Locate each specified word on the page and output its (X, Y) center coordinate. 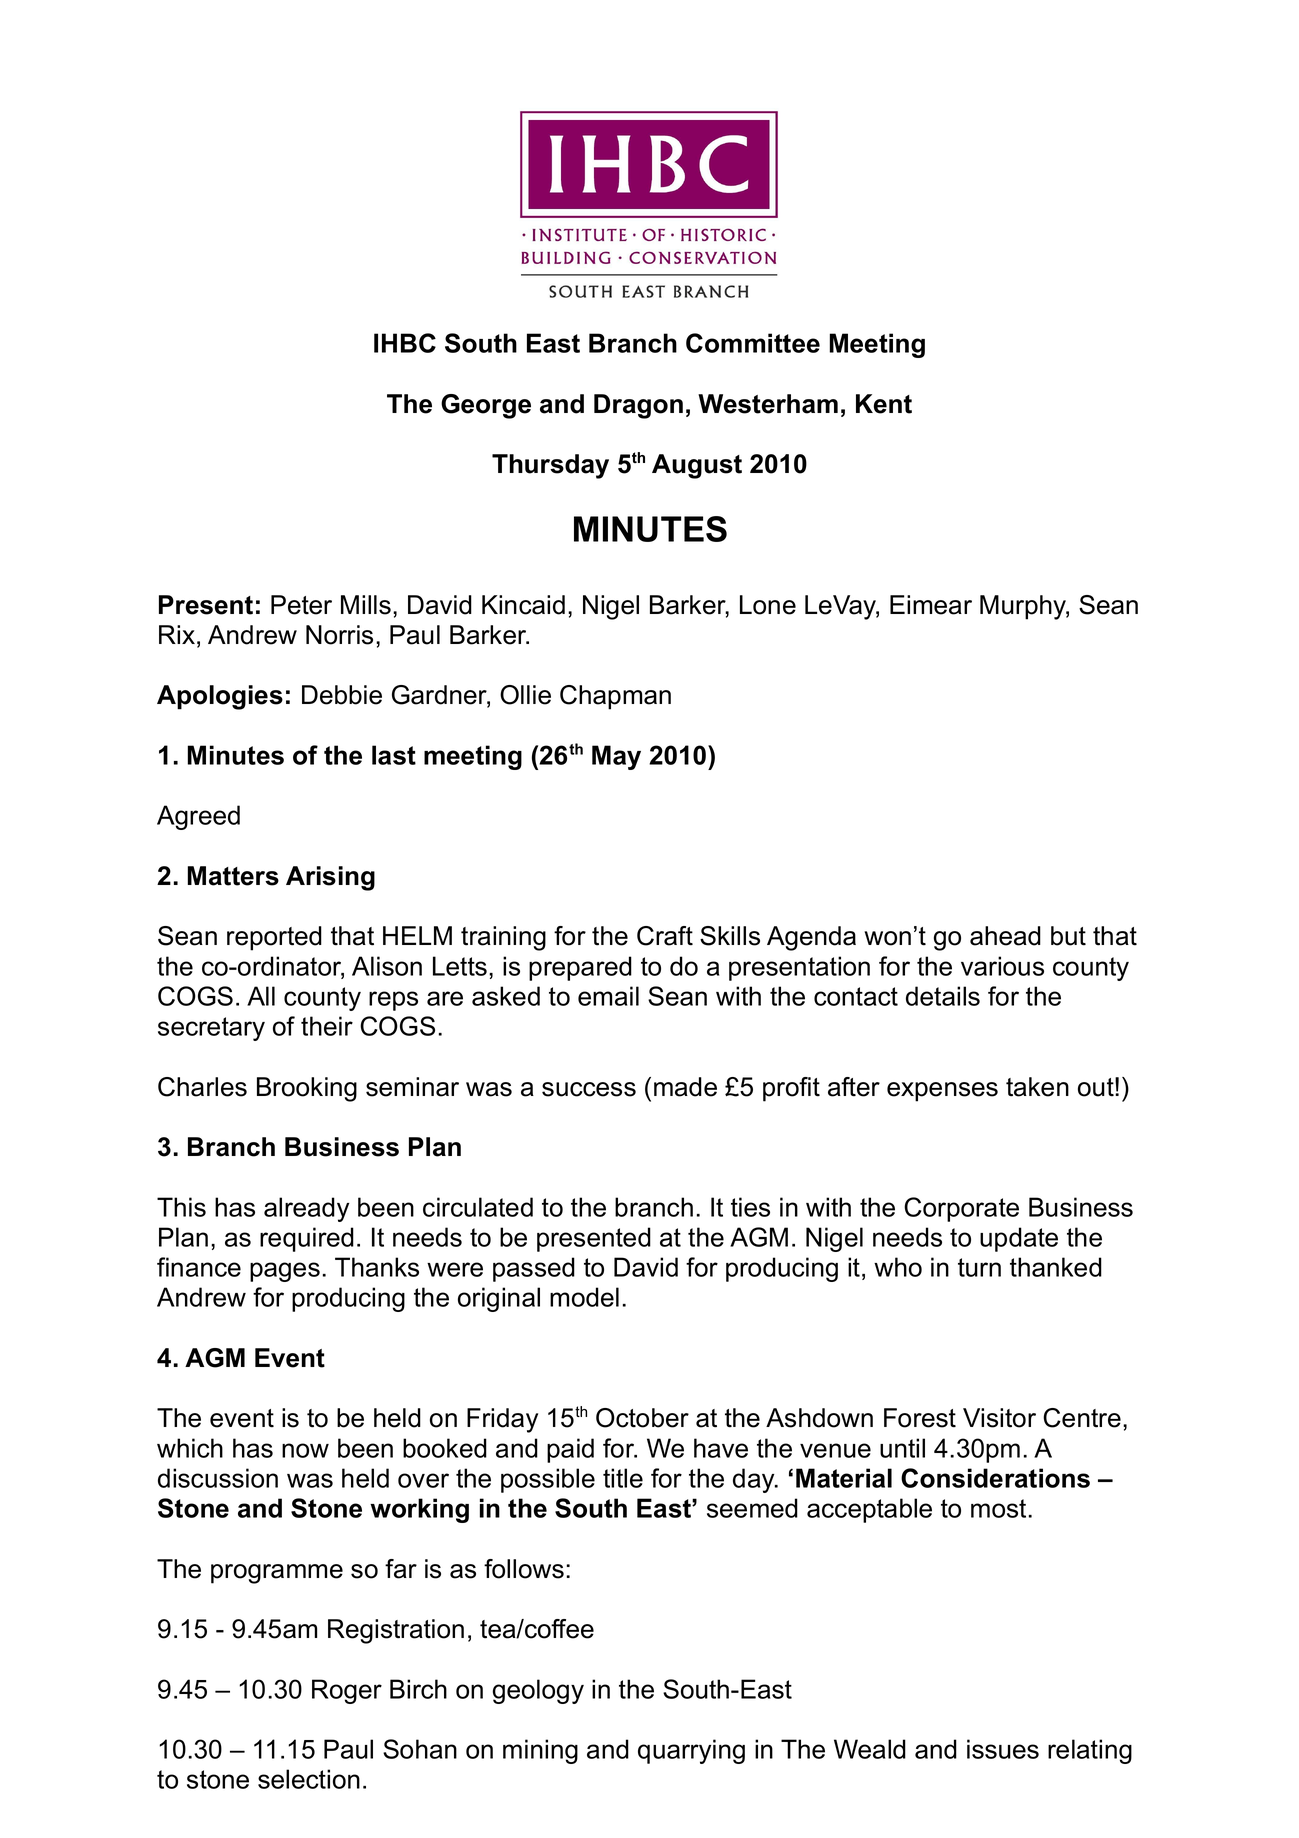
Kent (884, 404)
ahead (1005, 936)
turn (979, 1267)
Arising (330, 878)
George (486, 406)
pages (285, 1272)
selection (309, 1779)
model (584, 1297)
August (697, 466)
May (616, 757)
